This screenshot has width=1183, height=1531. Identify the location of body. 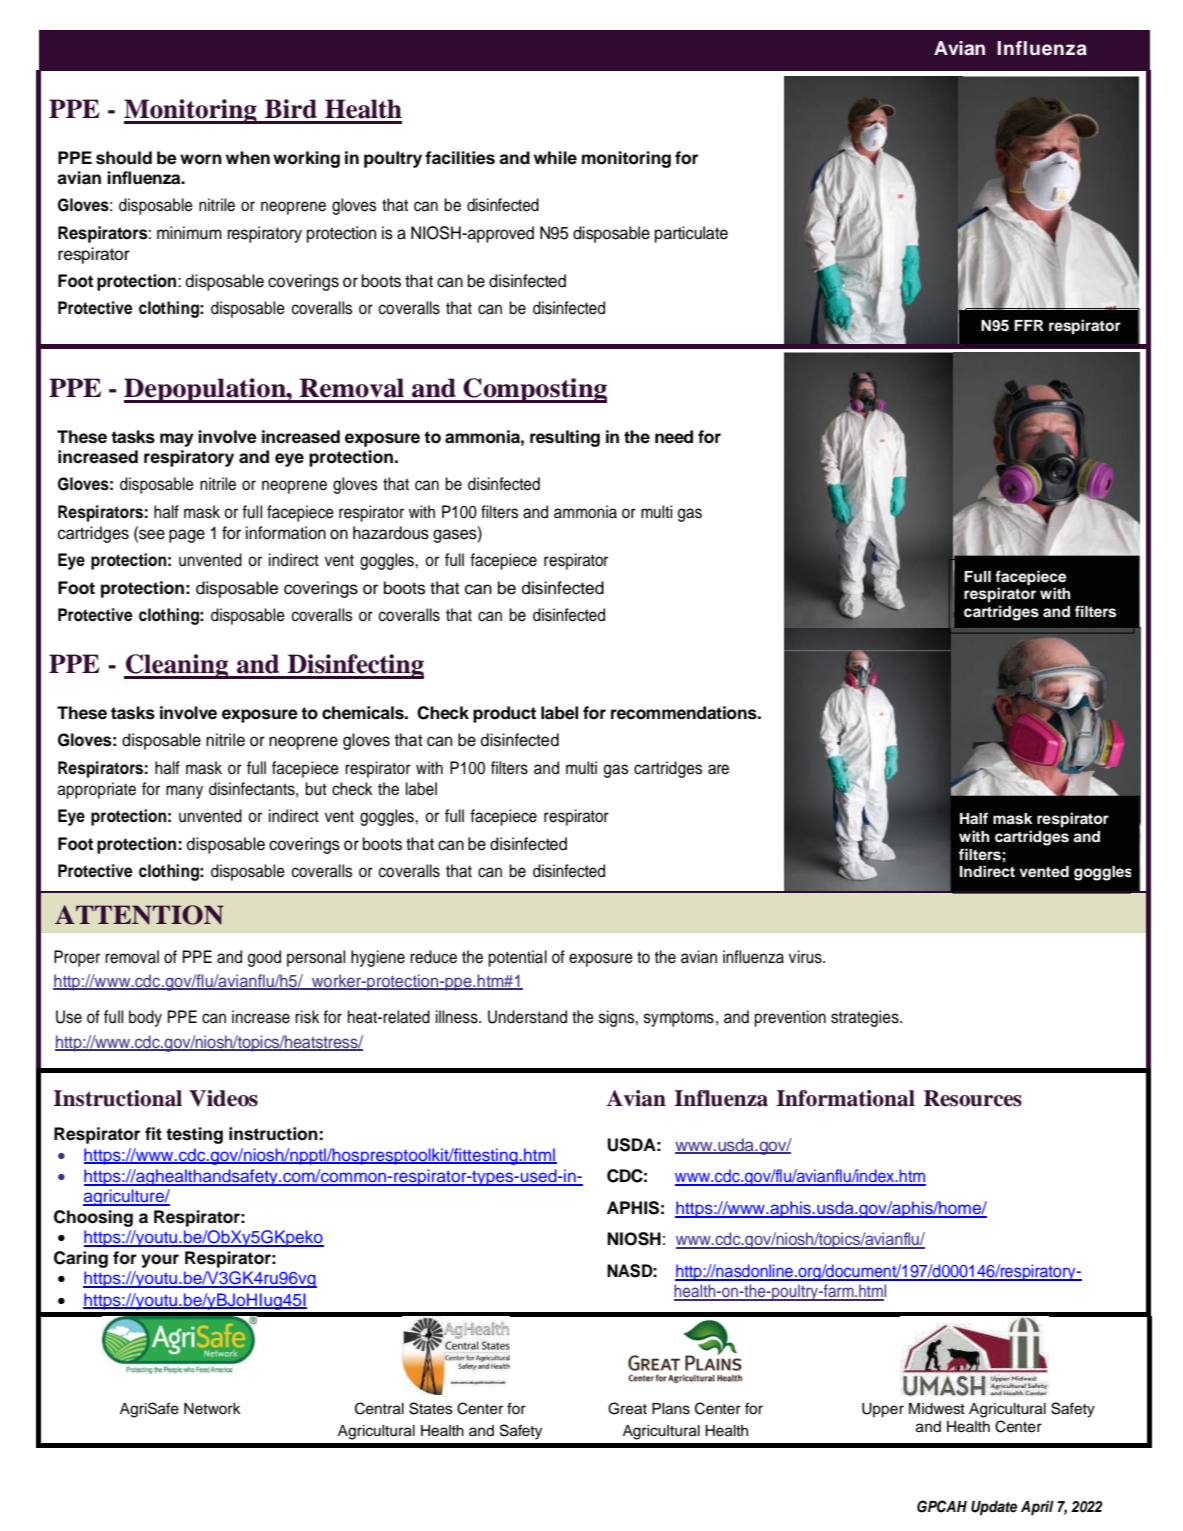
(145, 1018).
